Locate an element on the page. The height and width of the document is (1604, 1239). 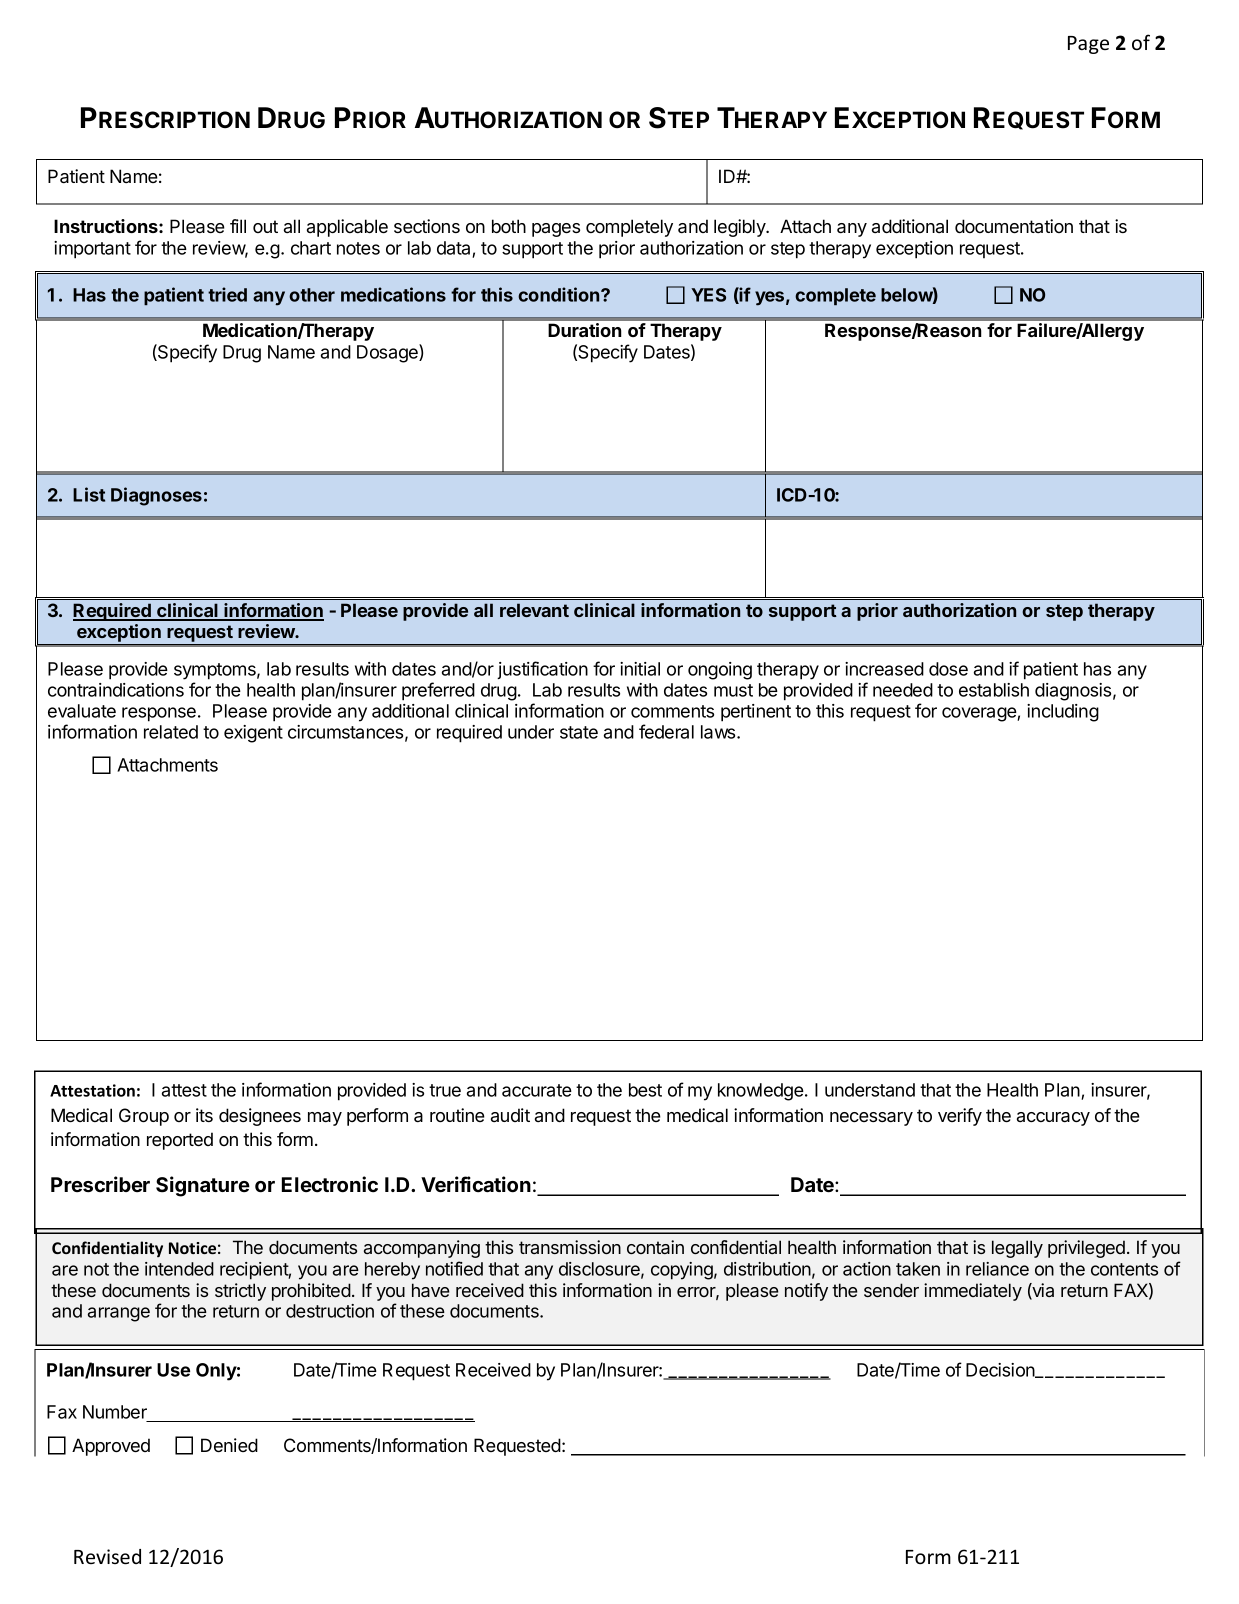
transmission is located at coordinates (570, 1247).
